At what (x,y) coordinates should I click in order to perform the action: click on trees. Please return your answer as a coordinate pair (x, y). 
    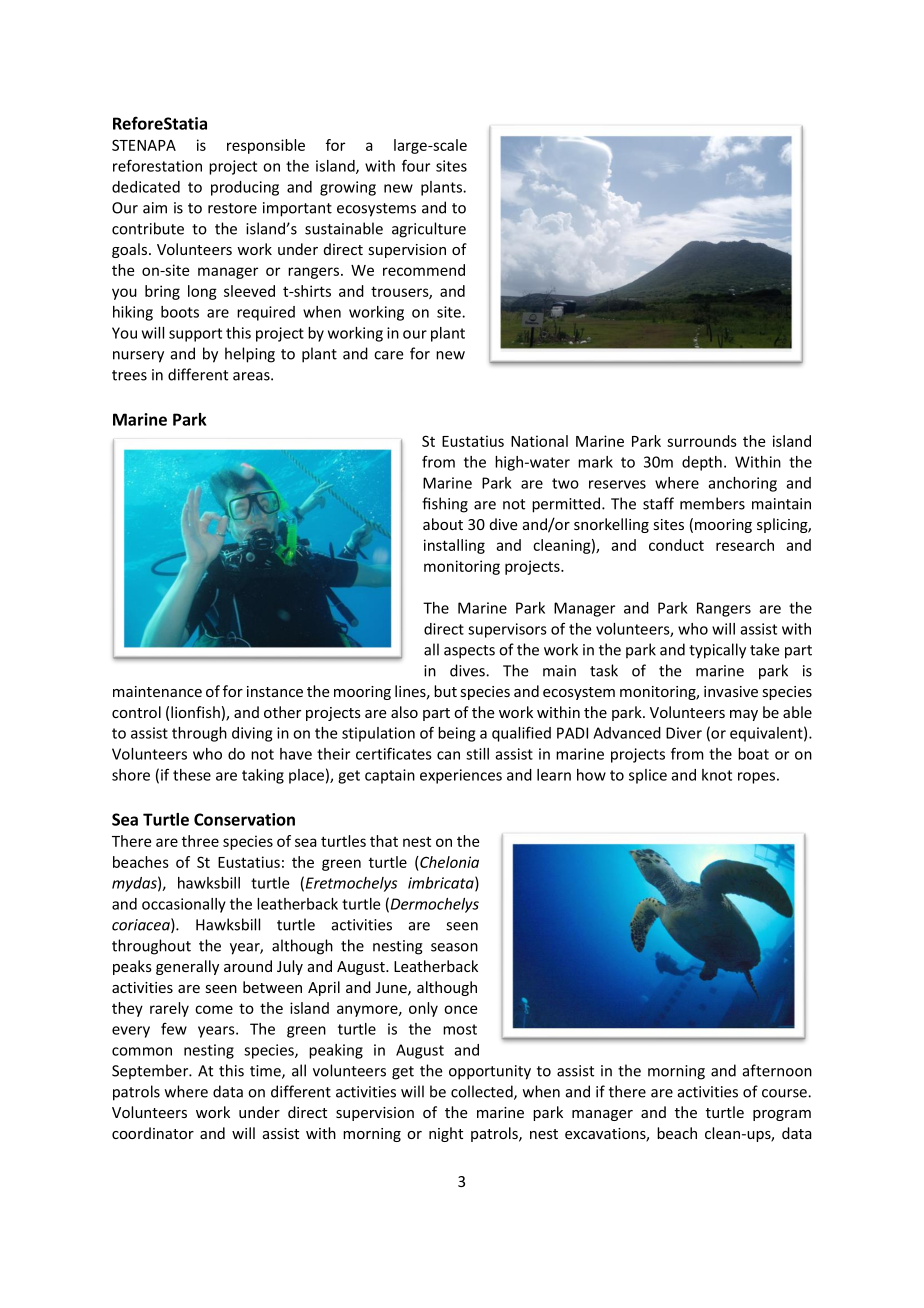
    Looking at the image, I should click on (129, 375).
